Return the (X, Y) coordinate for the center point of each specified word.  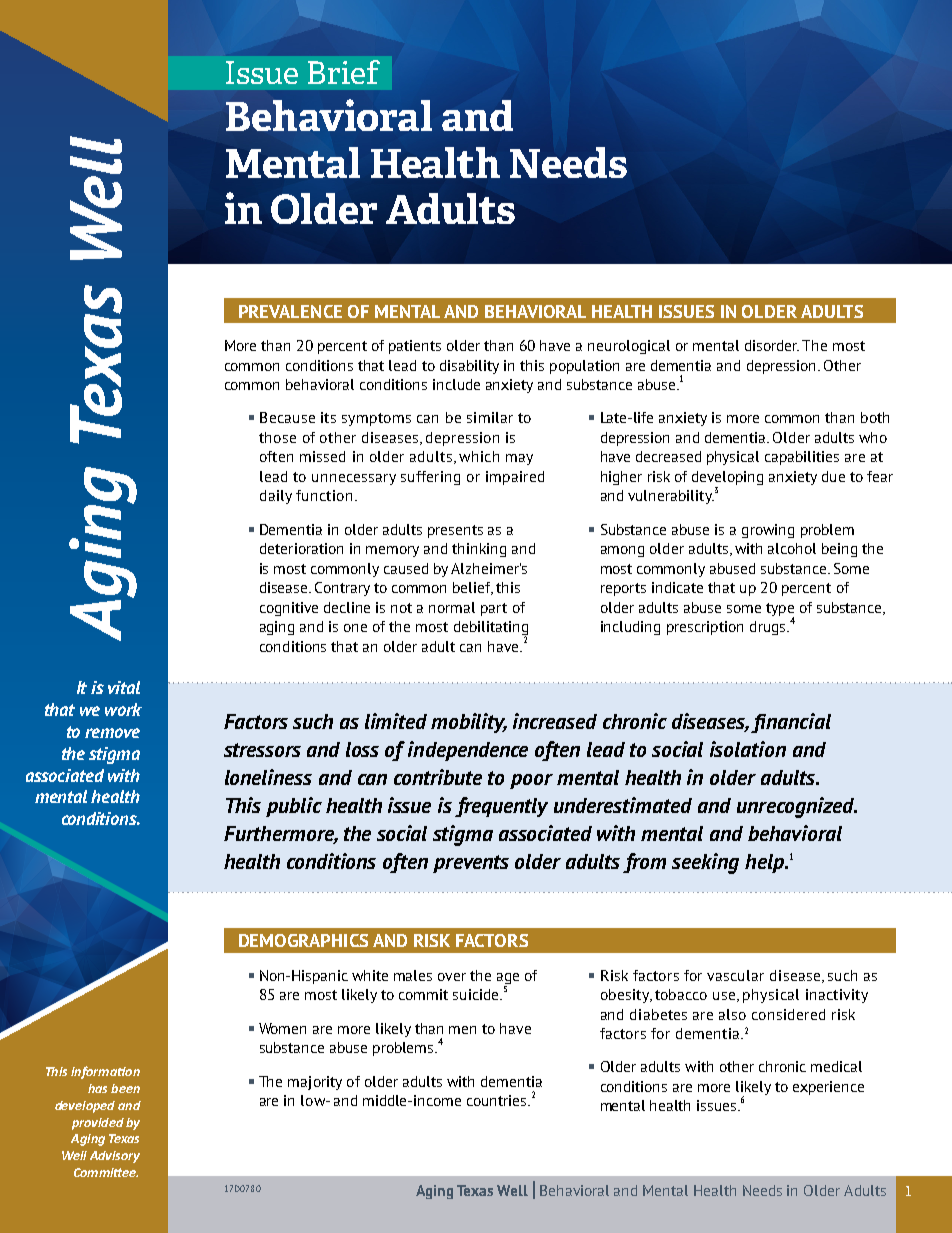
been (125, 1088)
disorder (772, 345)
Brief (344, 72)
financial (791, 723)
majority (315, 1083)
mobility (469, 723)
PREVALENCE (290, 311)
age (508, 978)
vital (124, 687)
